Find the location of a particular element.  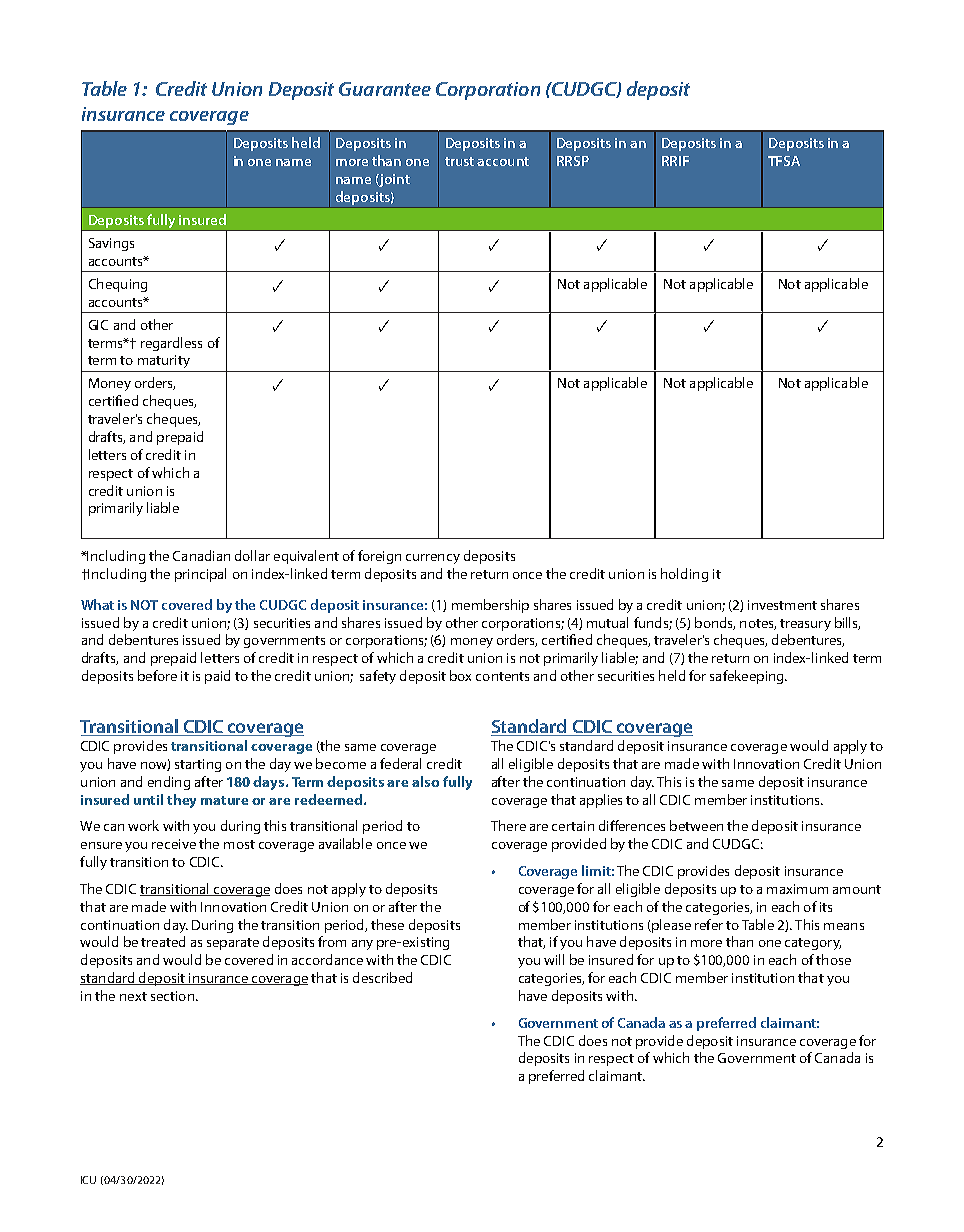

holding is located at coordinates (684, 575).
